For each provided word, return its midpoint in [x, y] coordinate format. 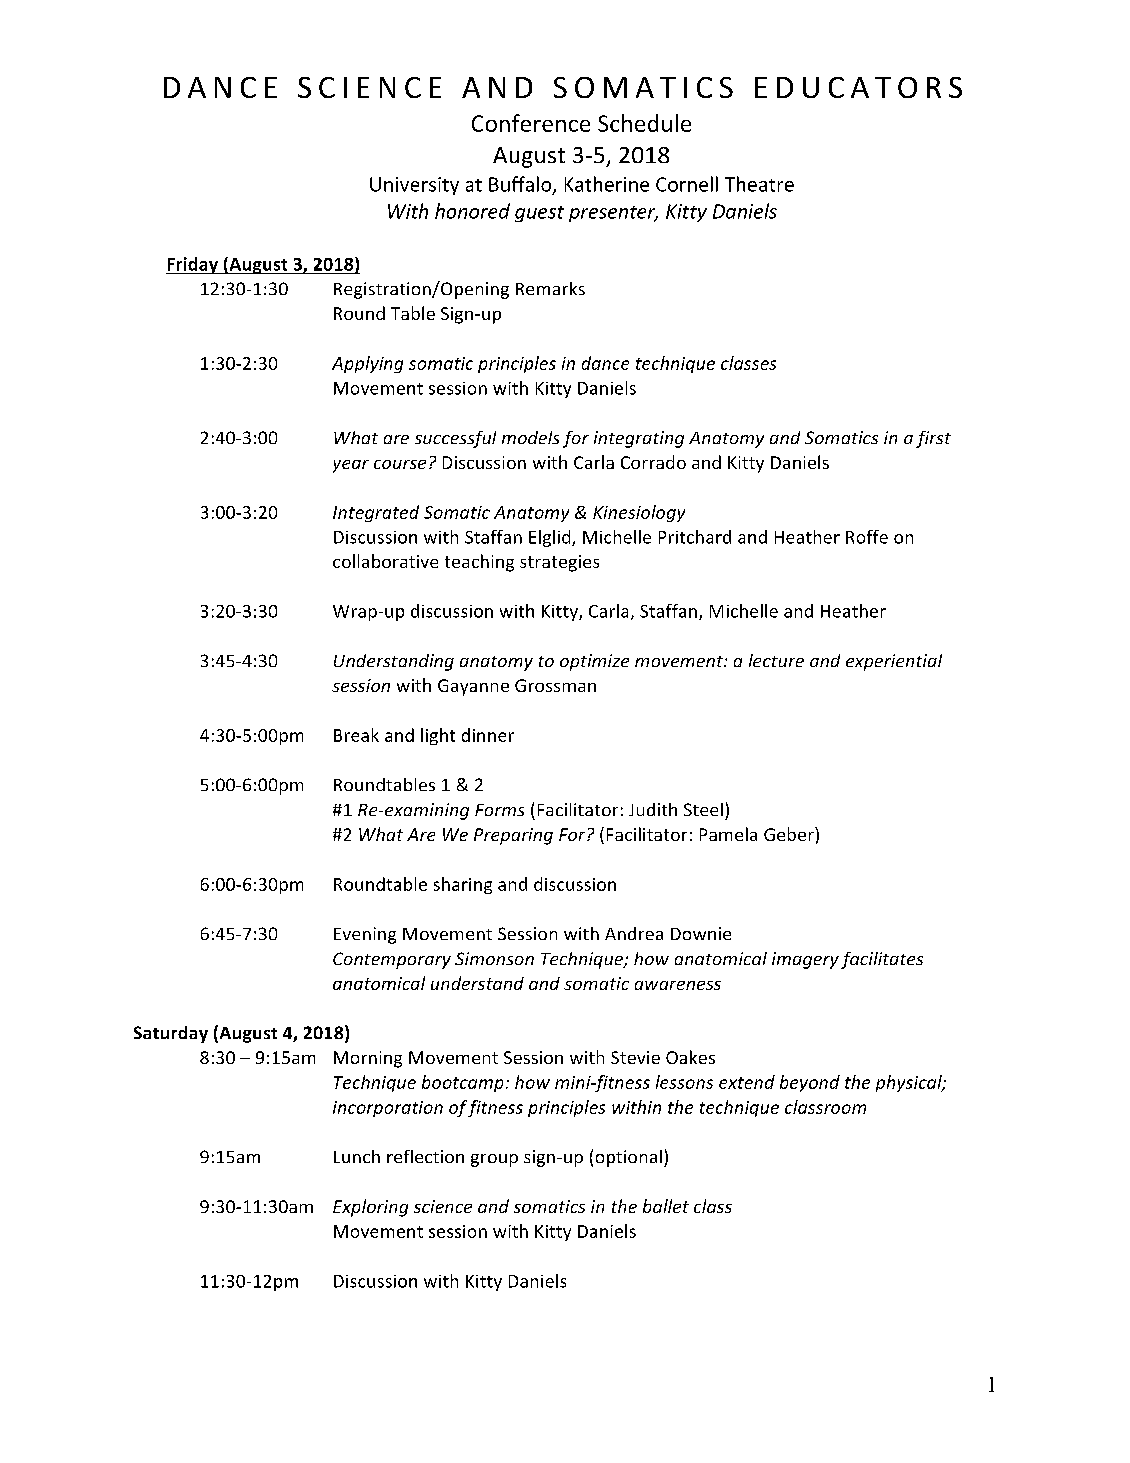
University [414, 186]
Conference [531, 123]
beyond [810, 1083]
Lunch [357, 1156]
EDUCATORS [858, 87]
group [494, 1160]
